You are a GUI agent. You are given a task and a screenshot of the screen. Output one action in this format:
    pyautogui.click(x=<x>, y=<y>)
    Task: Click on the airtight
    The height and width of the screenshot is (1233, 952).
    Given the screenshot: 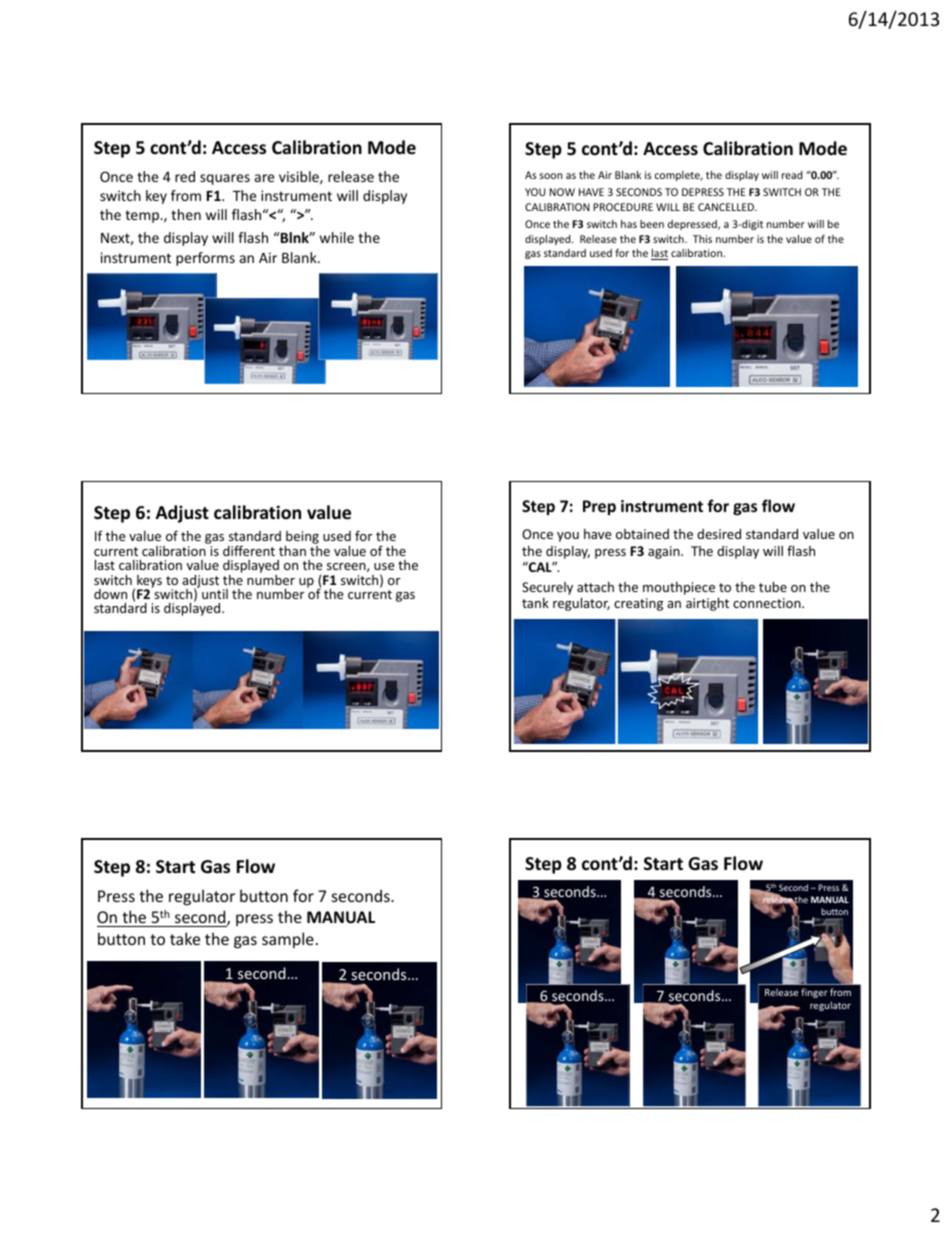 What is the action you would take?
    pyautogui.click(x=707, y=604)
